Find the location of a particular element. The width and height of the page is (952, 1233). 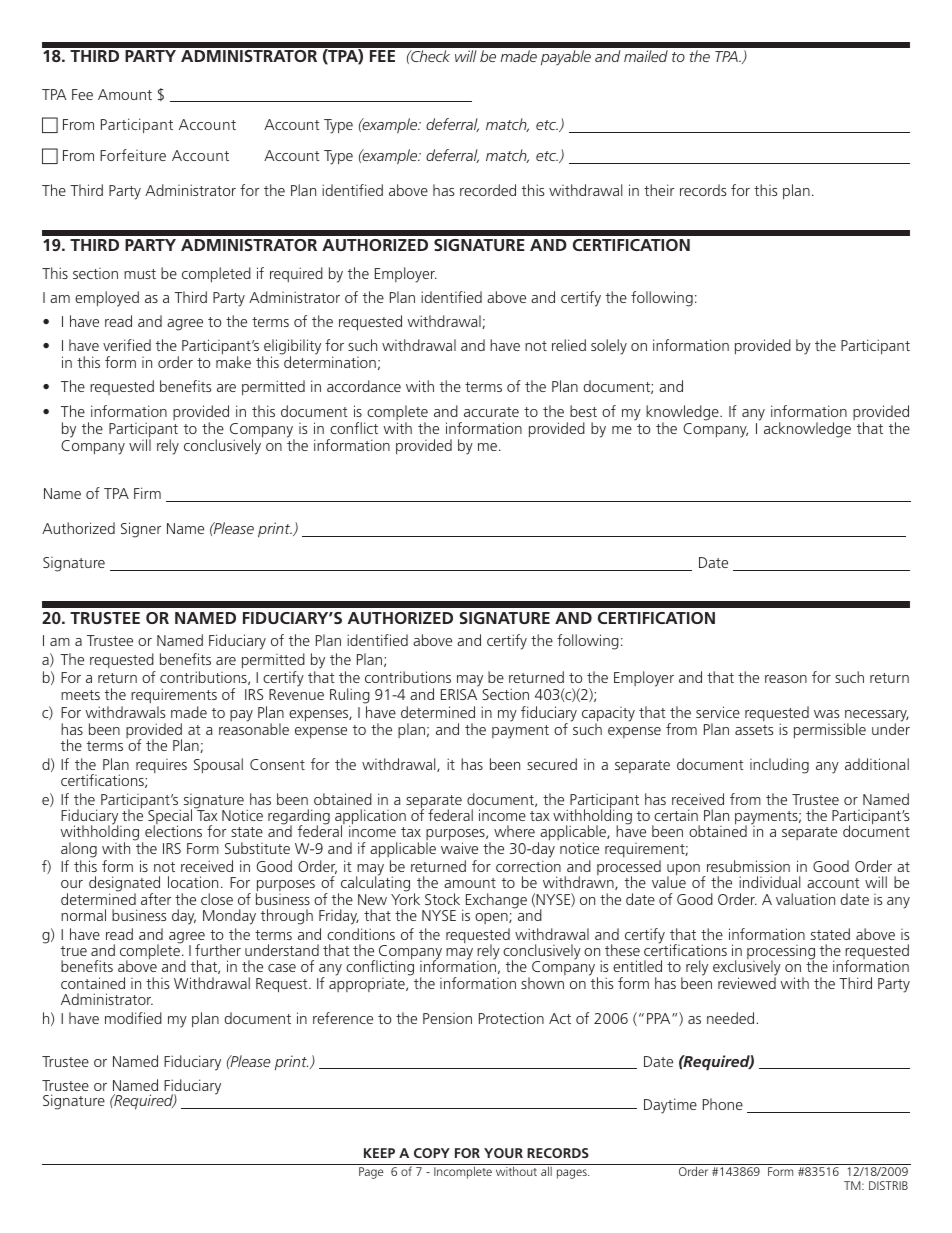

accurate is located at coordinates (491, 412).
